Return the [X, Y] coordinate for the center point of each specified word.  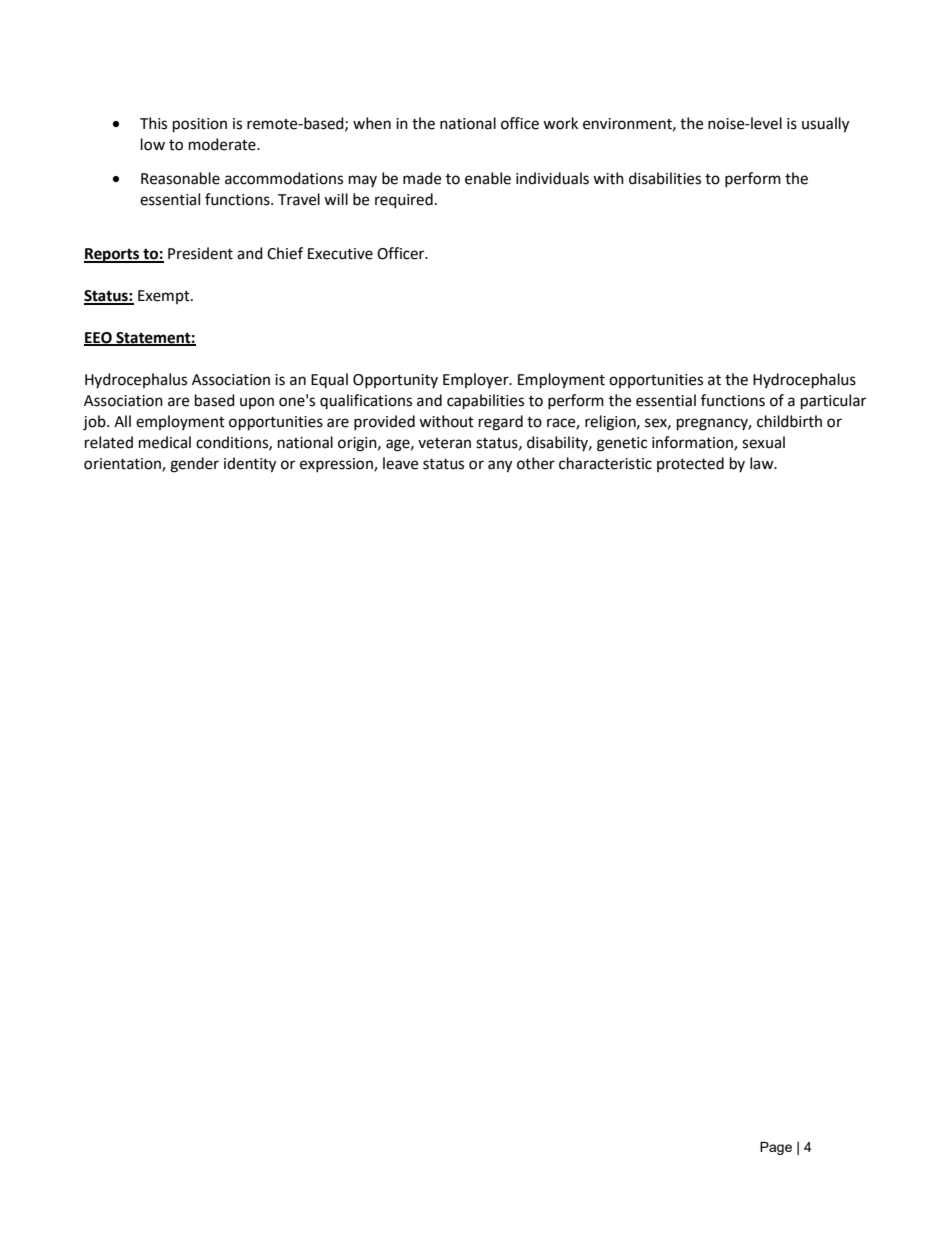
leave [400, 463]
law [763, 463]
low [153, 144]
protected [690, 464]
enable [488, 178]
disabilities [665, 178]
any [500, 466]
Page [776, 1148]
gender [194, 465]
